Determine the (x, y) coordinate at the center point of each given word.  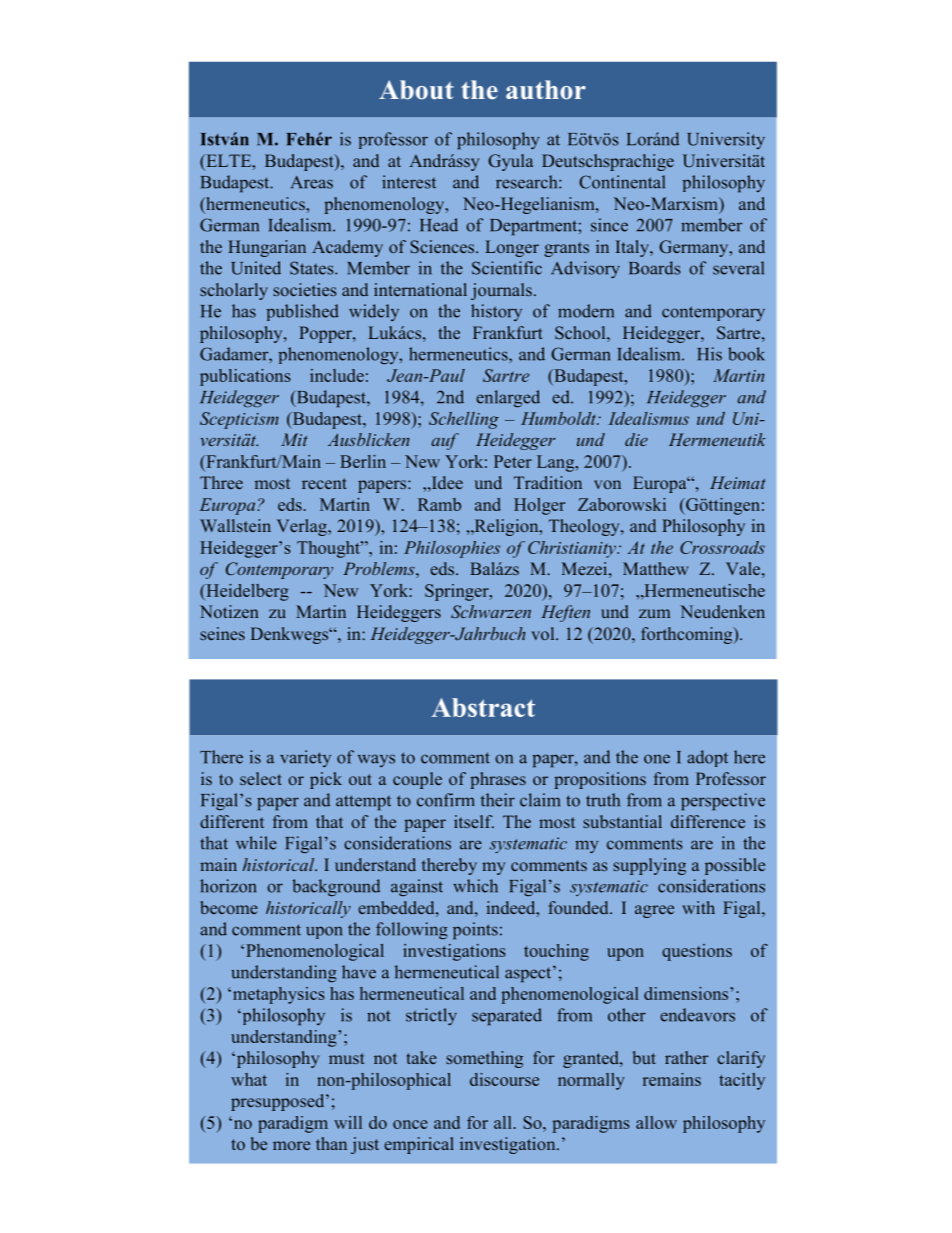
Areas (312, 182)
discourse (504, 1079)
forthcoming (688, 635)
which (475, 886)
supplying (649, 866)
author (546, 90)
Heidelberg (246, 592)
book (746, 354)
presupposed (279, 1102)
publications (245, 377)
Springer (458, 592)
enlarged (508, 398)
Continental (622, 182)
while (256, 843)
